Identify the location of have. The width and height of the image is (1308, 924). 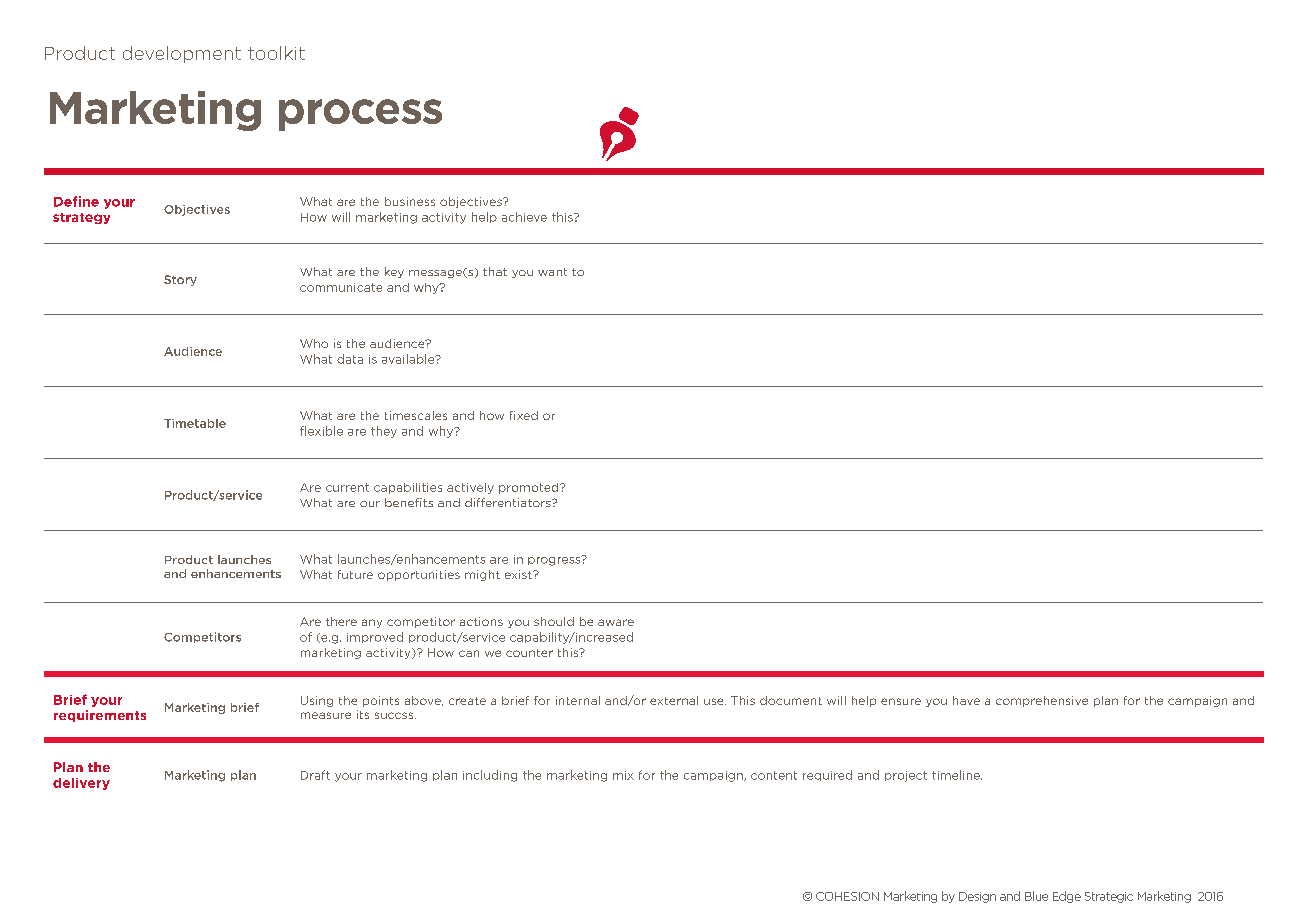
(966, 700).
